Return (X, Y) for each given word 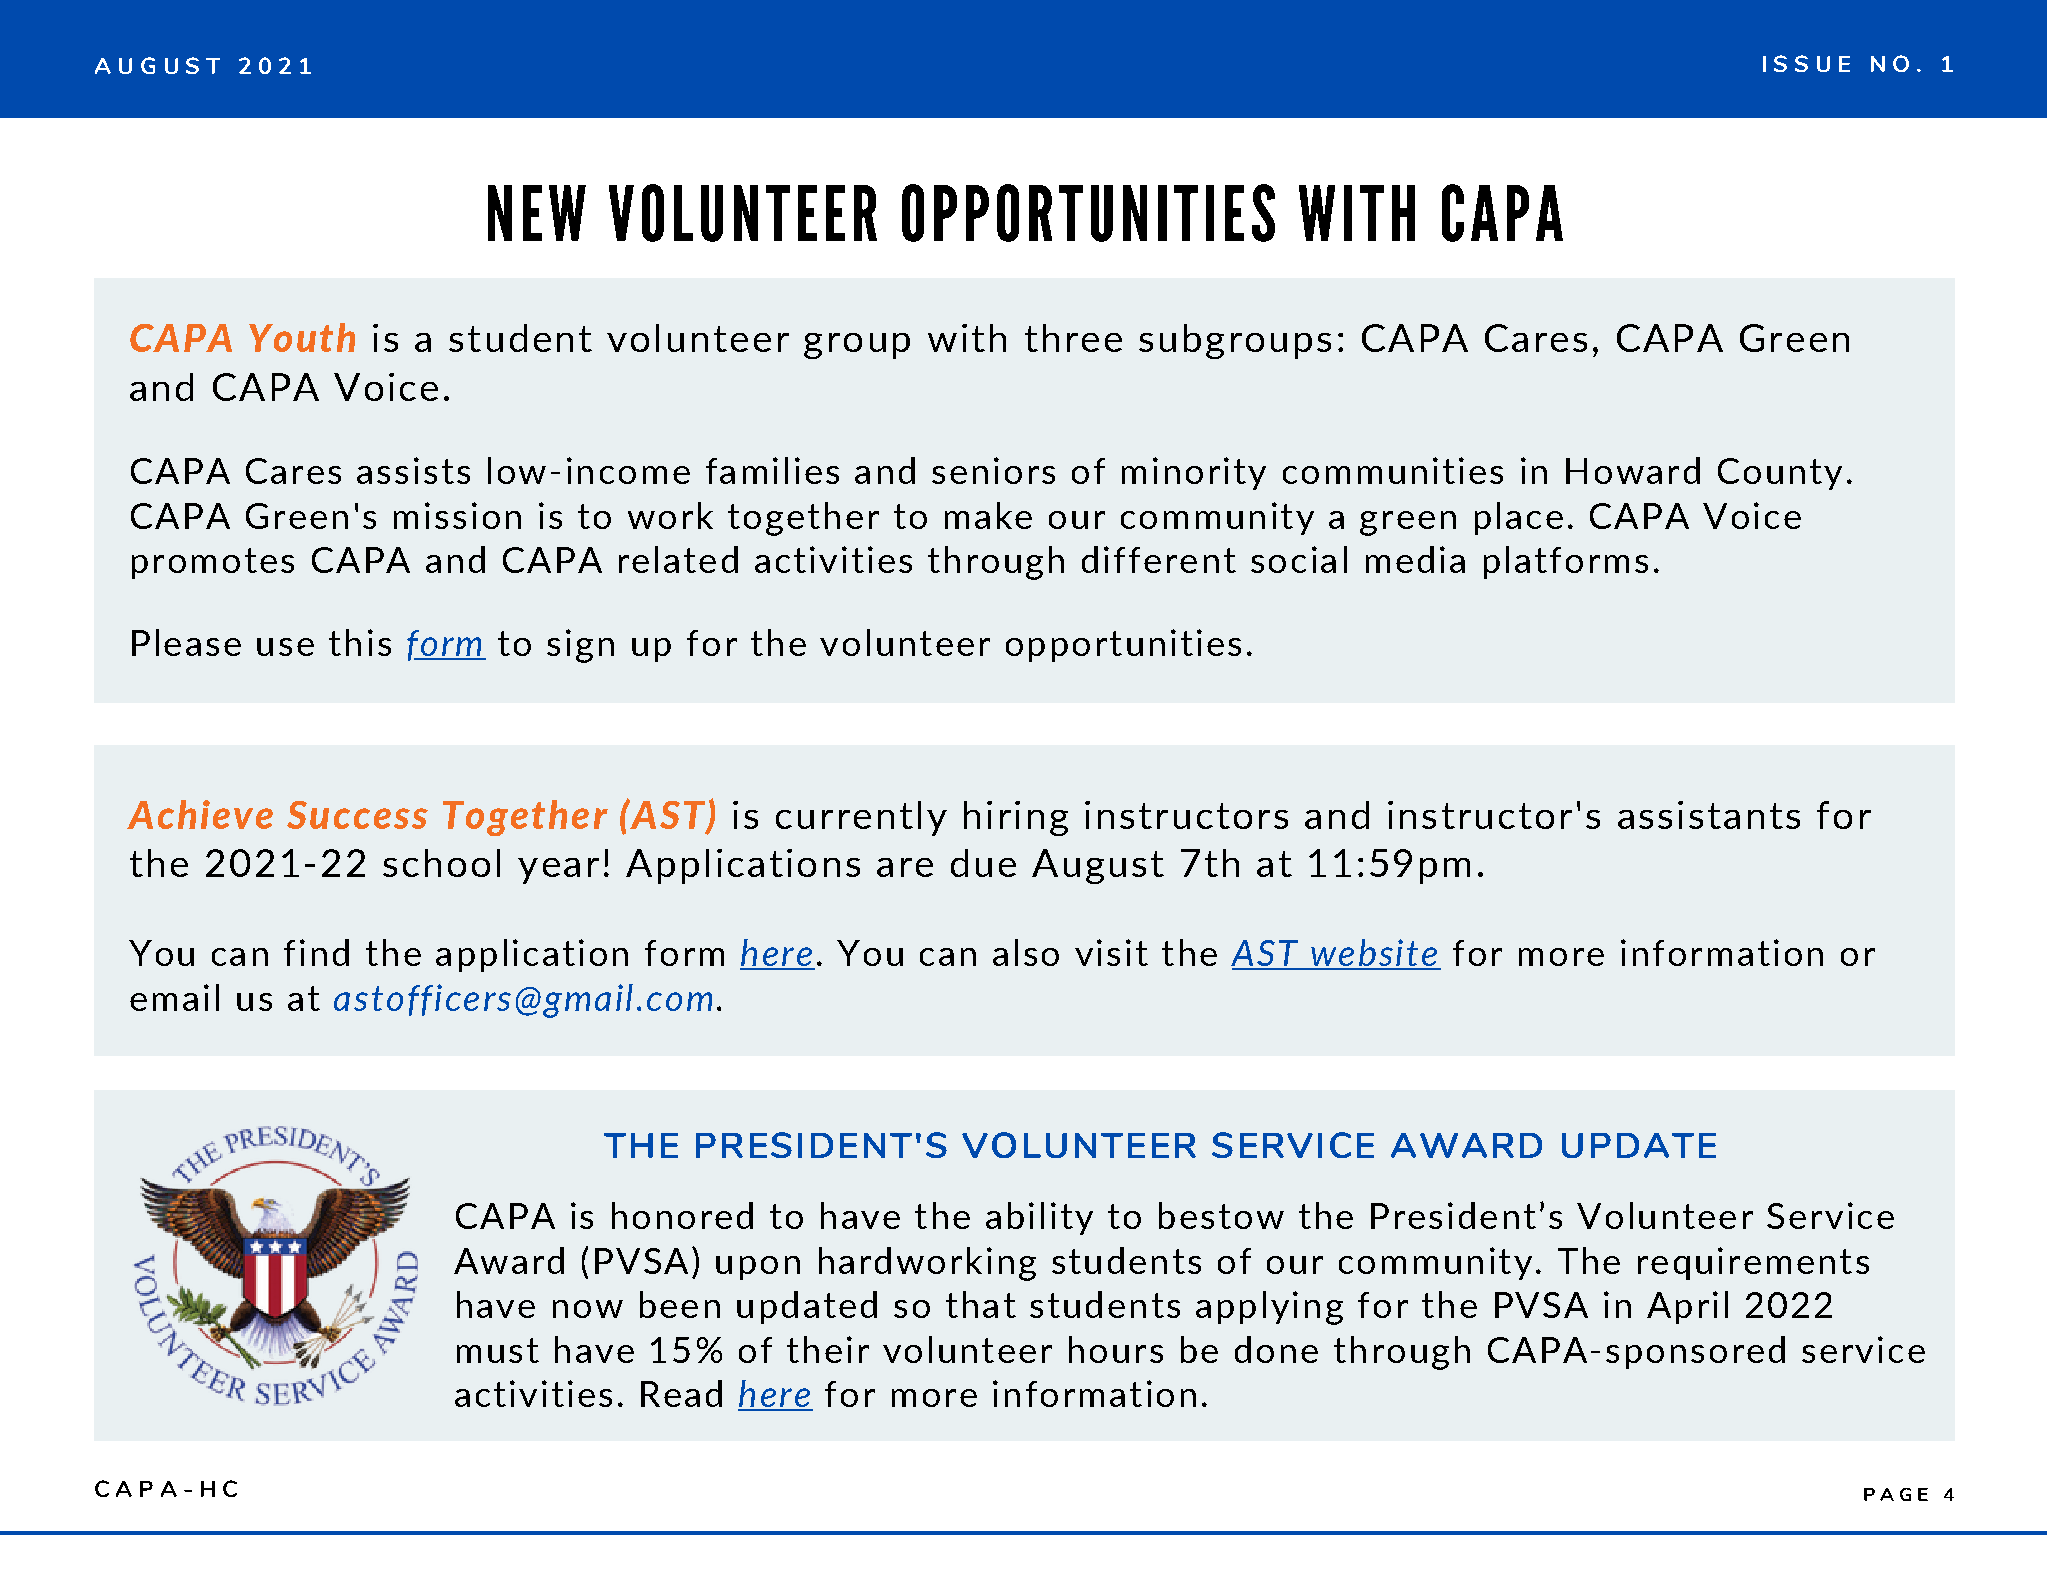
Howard (1633, 470)
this (360, 642)
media (1415, 559)
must (498, 1350)
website (1374, 954)
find (316, 952)
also (1026, 952)
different (1159, 559)
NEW (537, 213)
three (1073, 338)
